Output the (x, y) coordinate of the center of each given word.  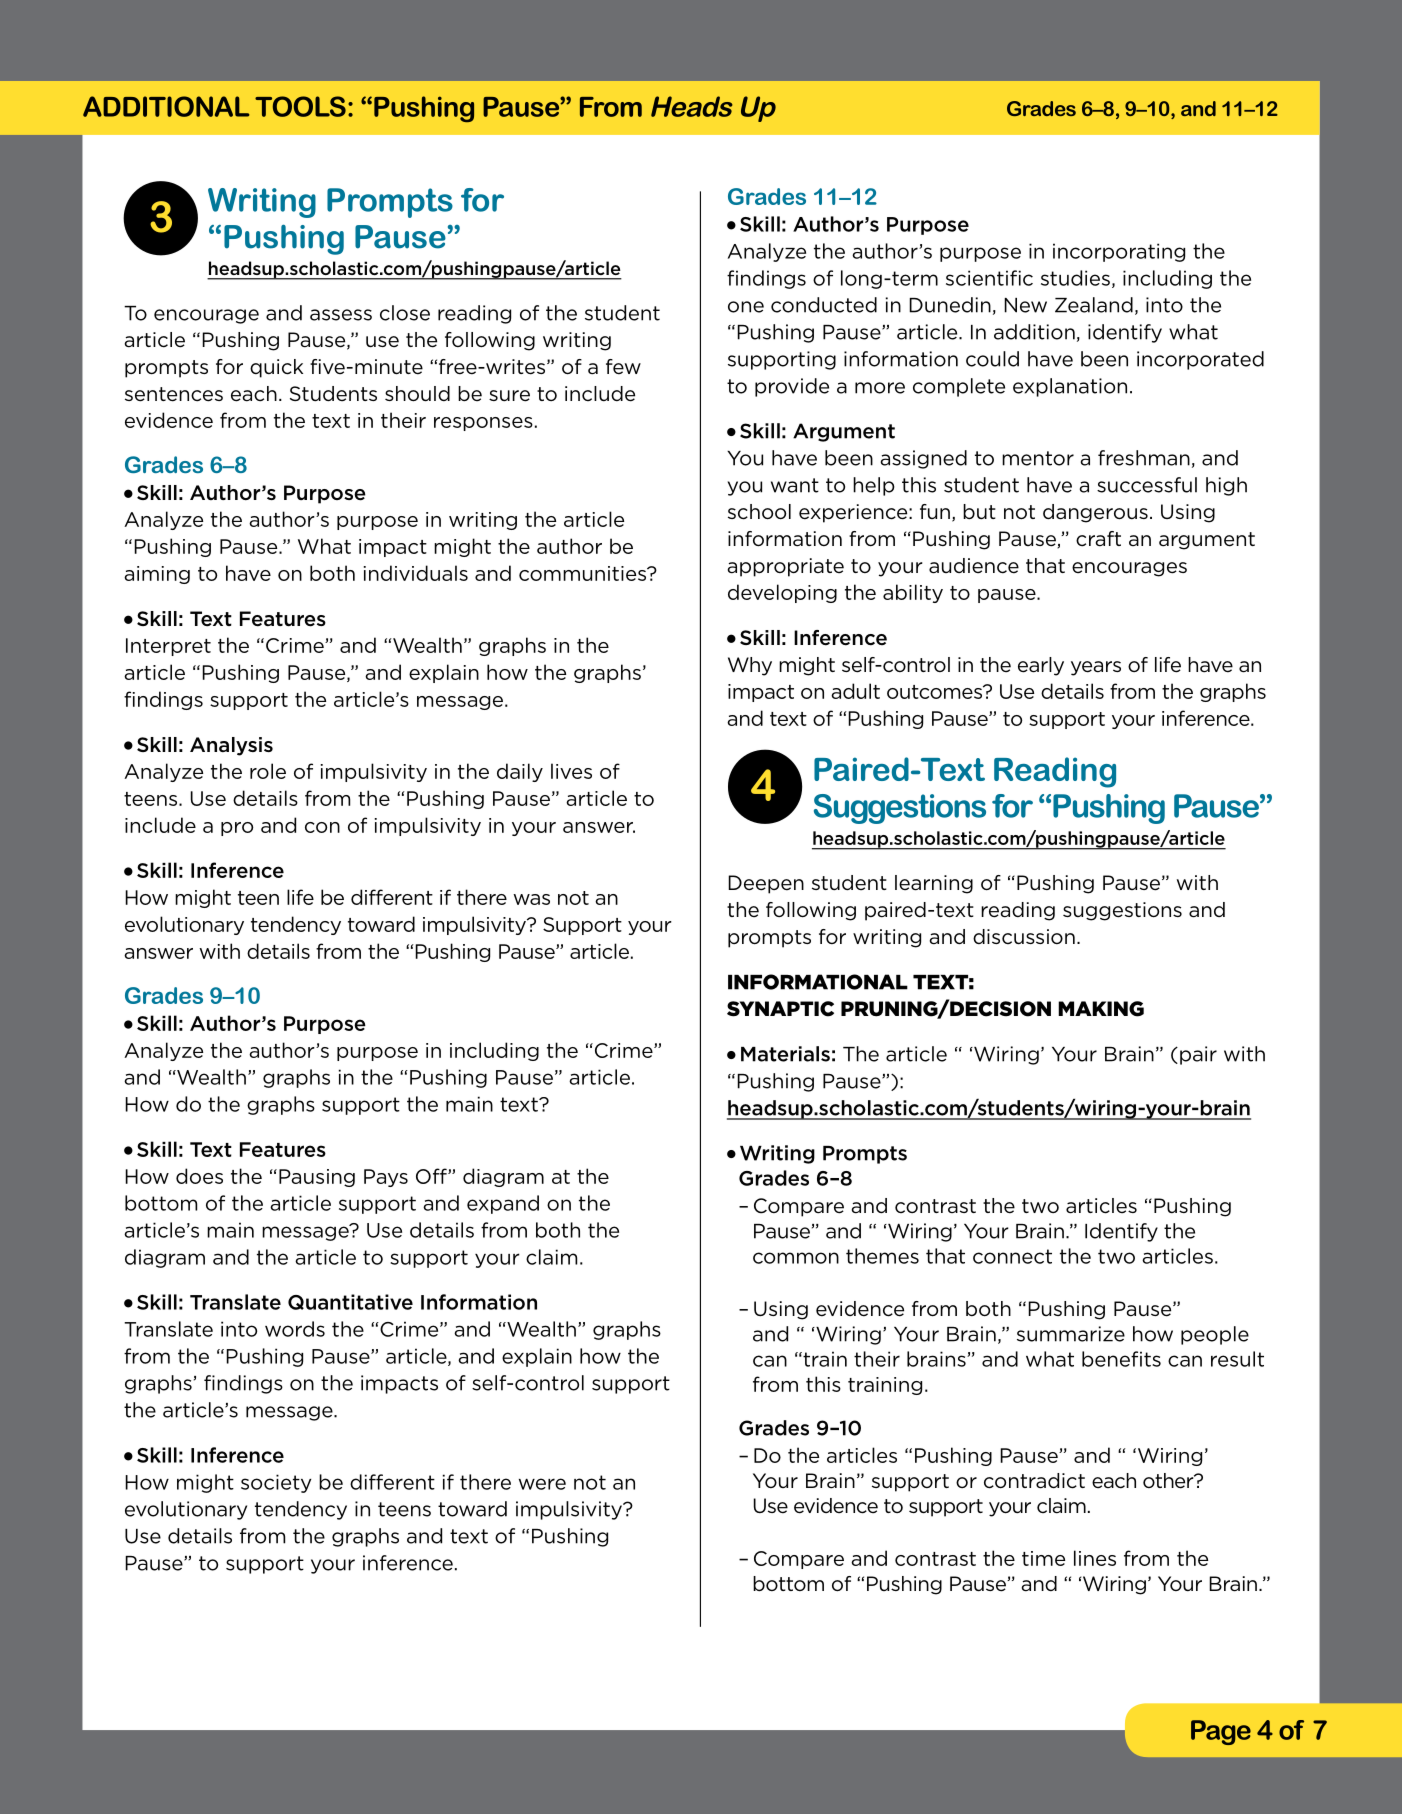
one (746, 307)
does (199, 1176)
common (796, 1258)
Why (750, 666)
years (1096, 668)
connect (1012, 1256)
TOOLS (300, 106)
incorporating (1119, 252)
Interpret (168, 647)
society (276, 1483)
